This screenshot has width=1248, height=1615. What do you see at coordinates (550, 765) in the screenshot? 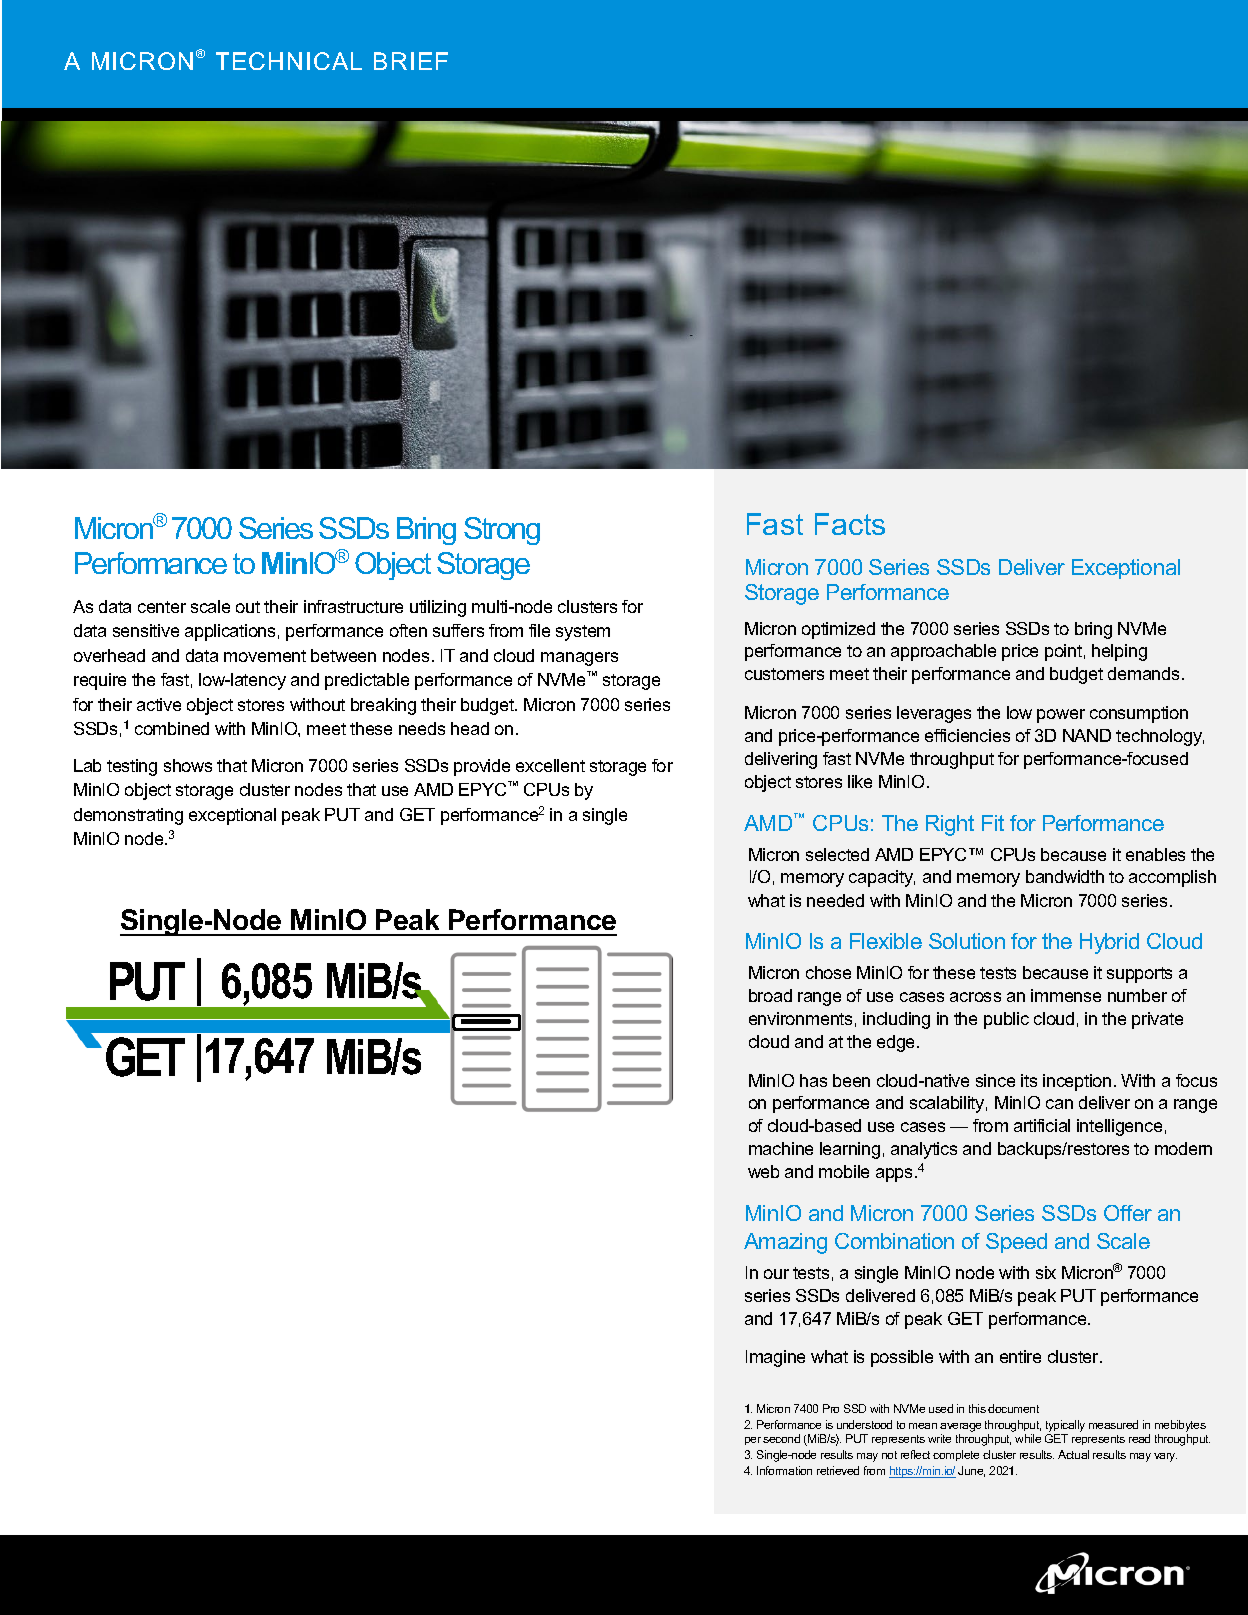
I see `excellent` at bounding box center [550, 765].
